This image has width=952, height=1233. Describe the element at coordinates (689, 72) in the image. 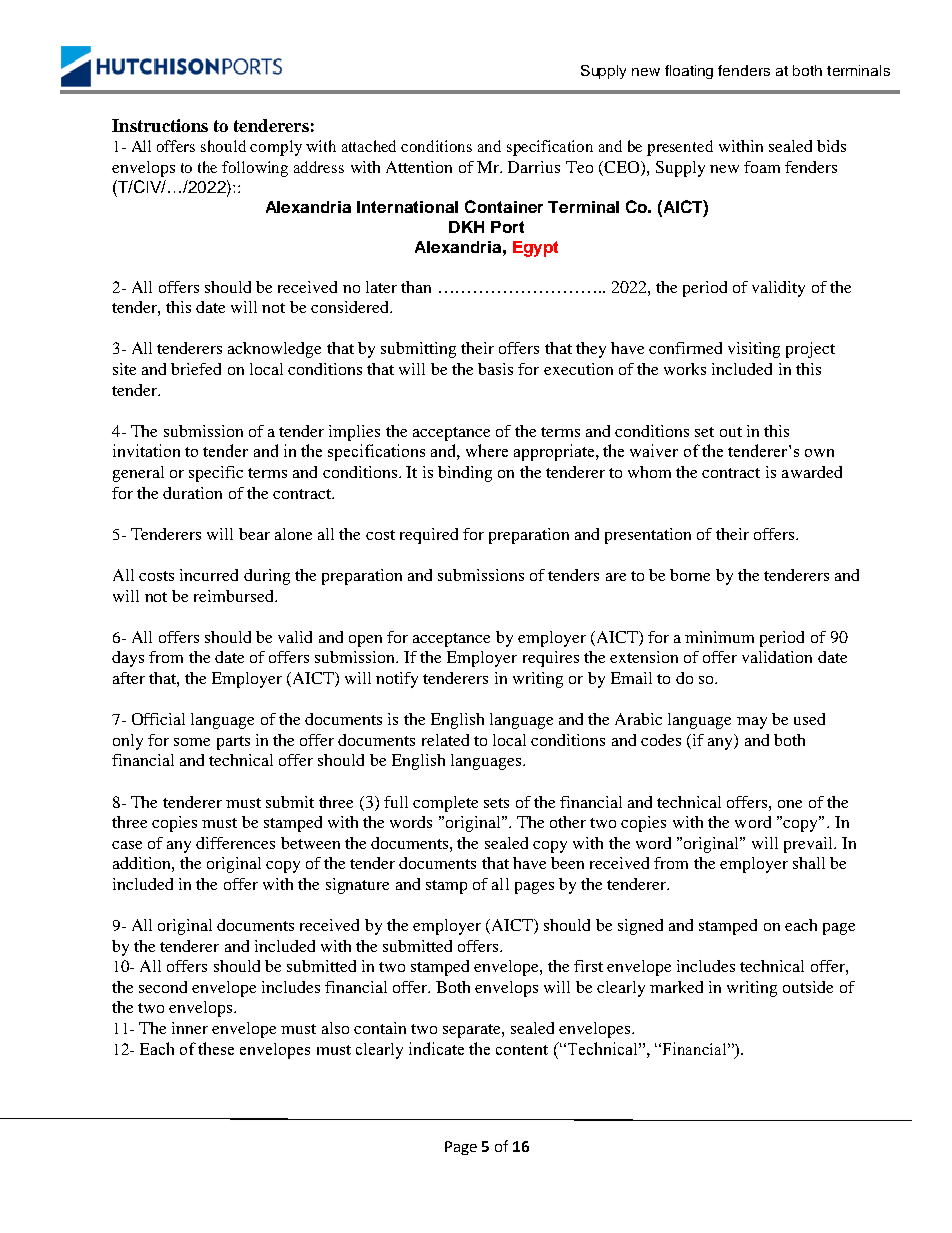

I see `floating` at that location.
